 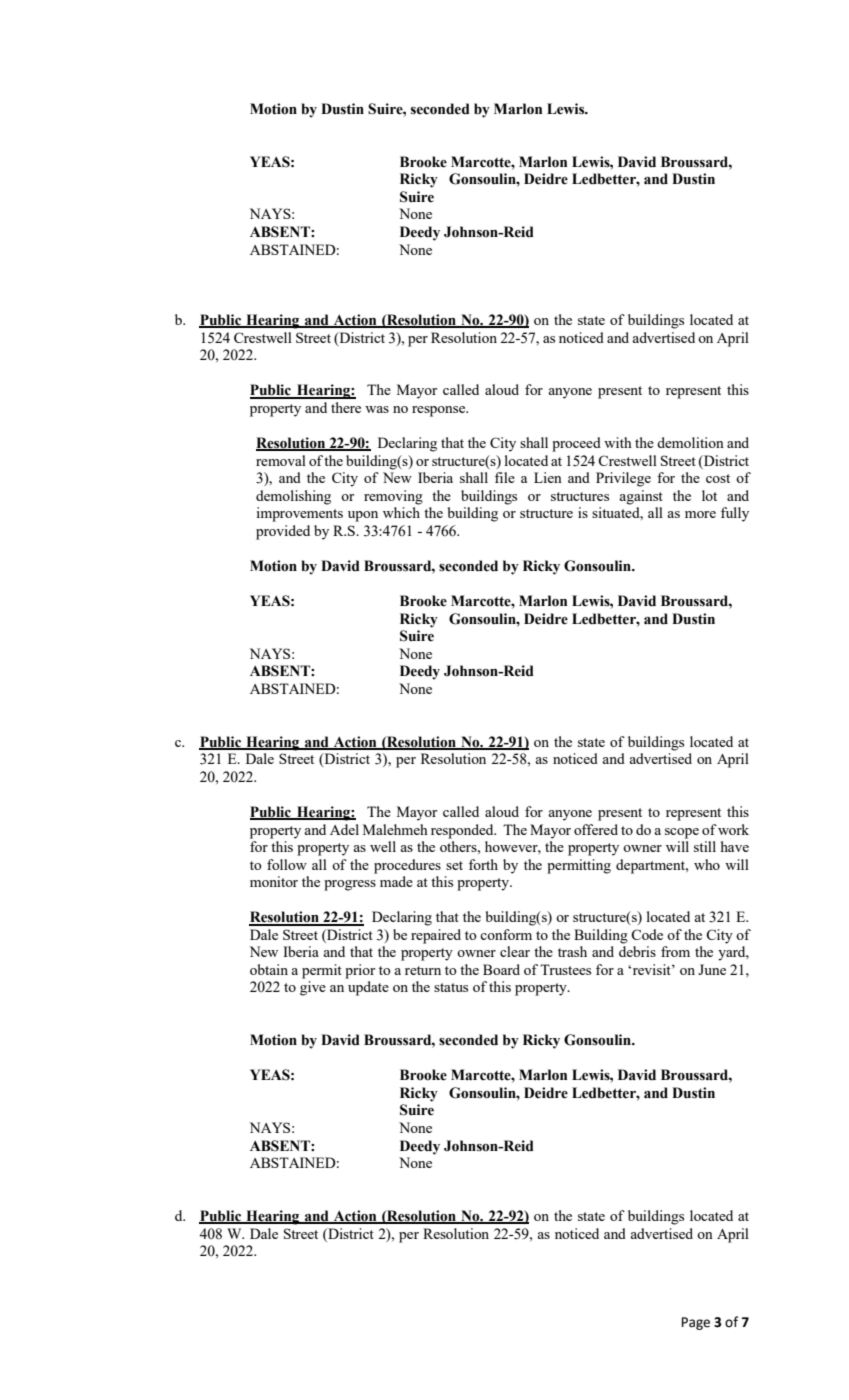 I want to click on there, so click(x=346, y=407).
